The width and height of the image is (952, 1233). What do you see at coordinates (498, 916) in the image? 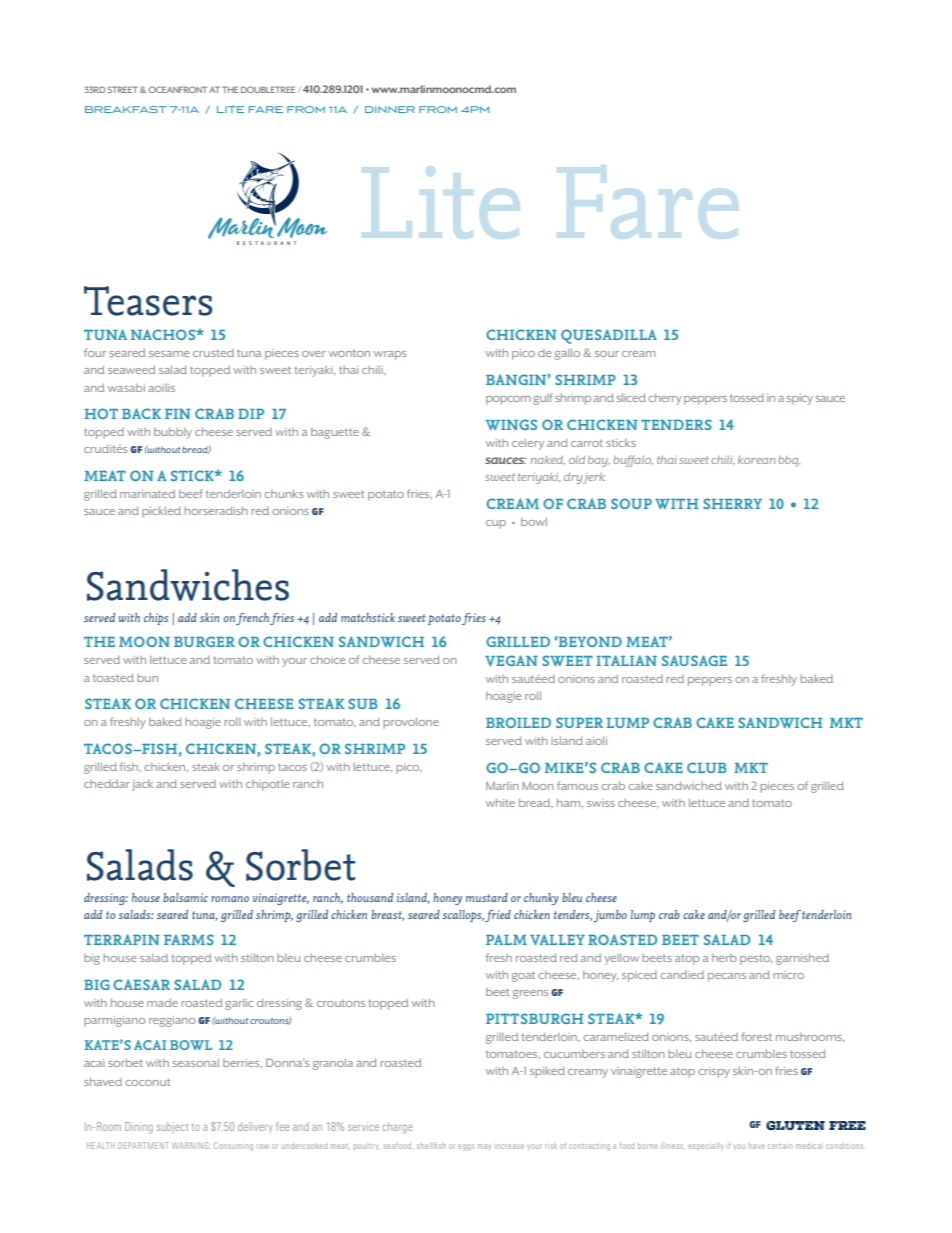
I see `fried` at bounding box center [498, 916].
